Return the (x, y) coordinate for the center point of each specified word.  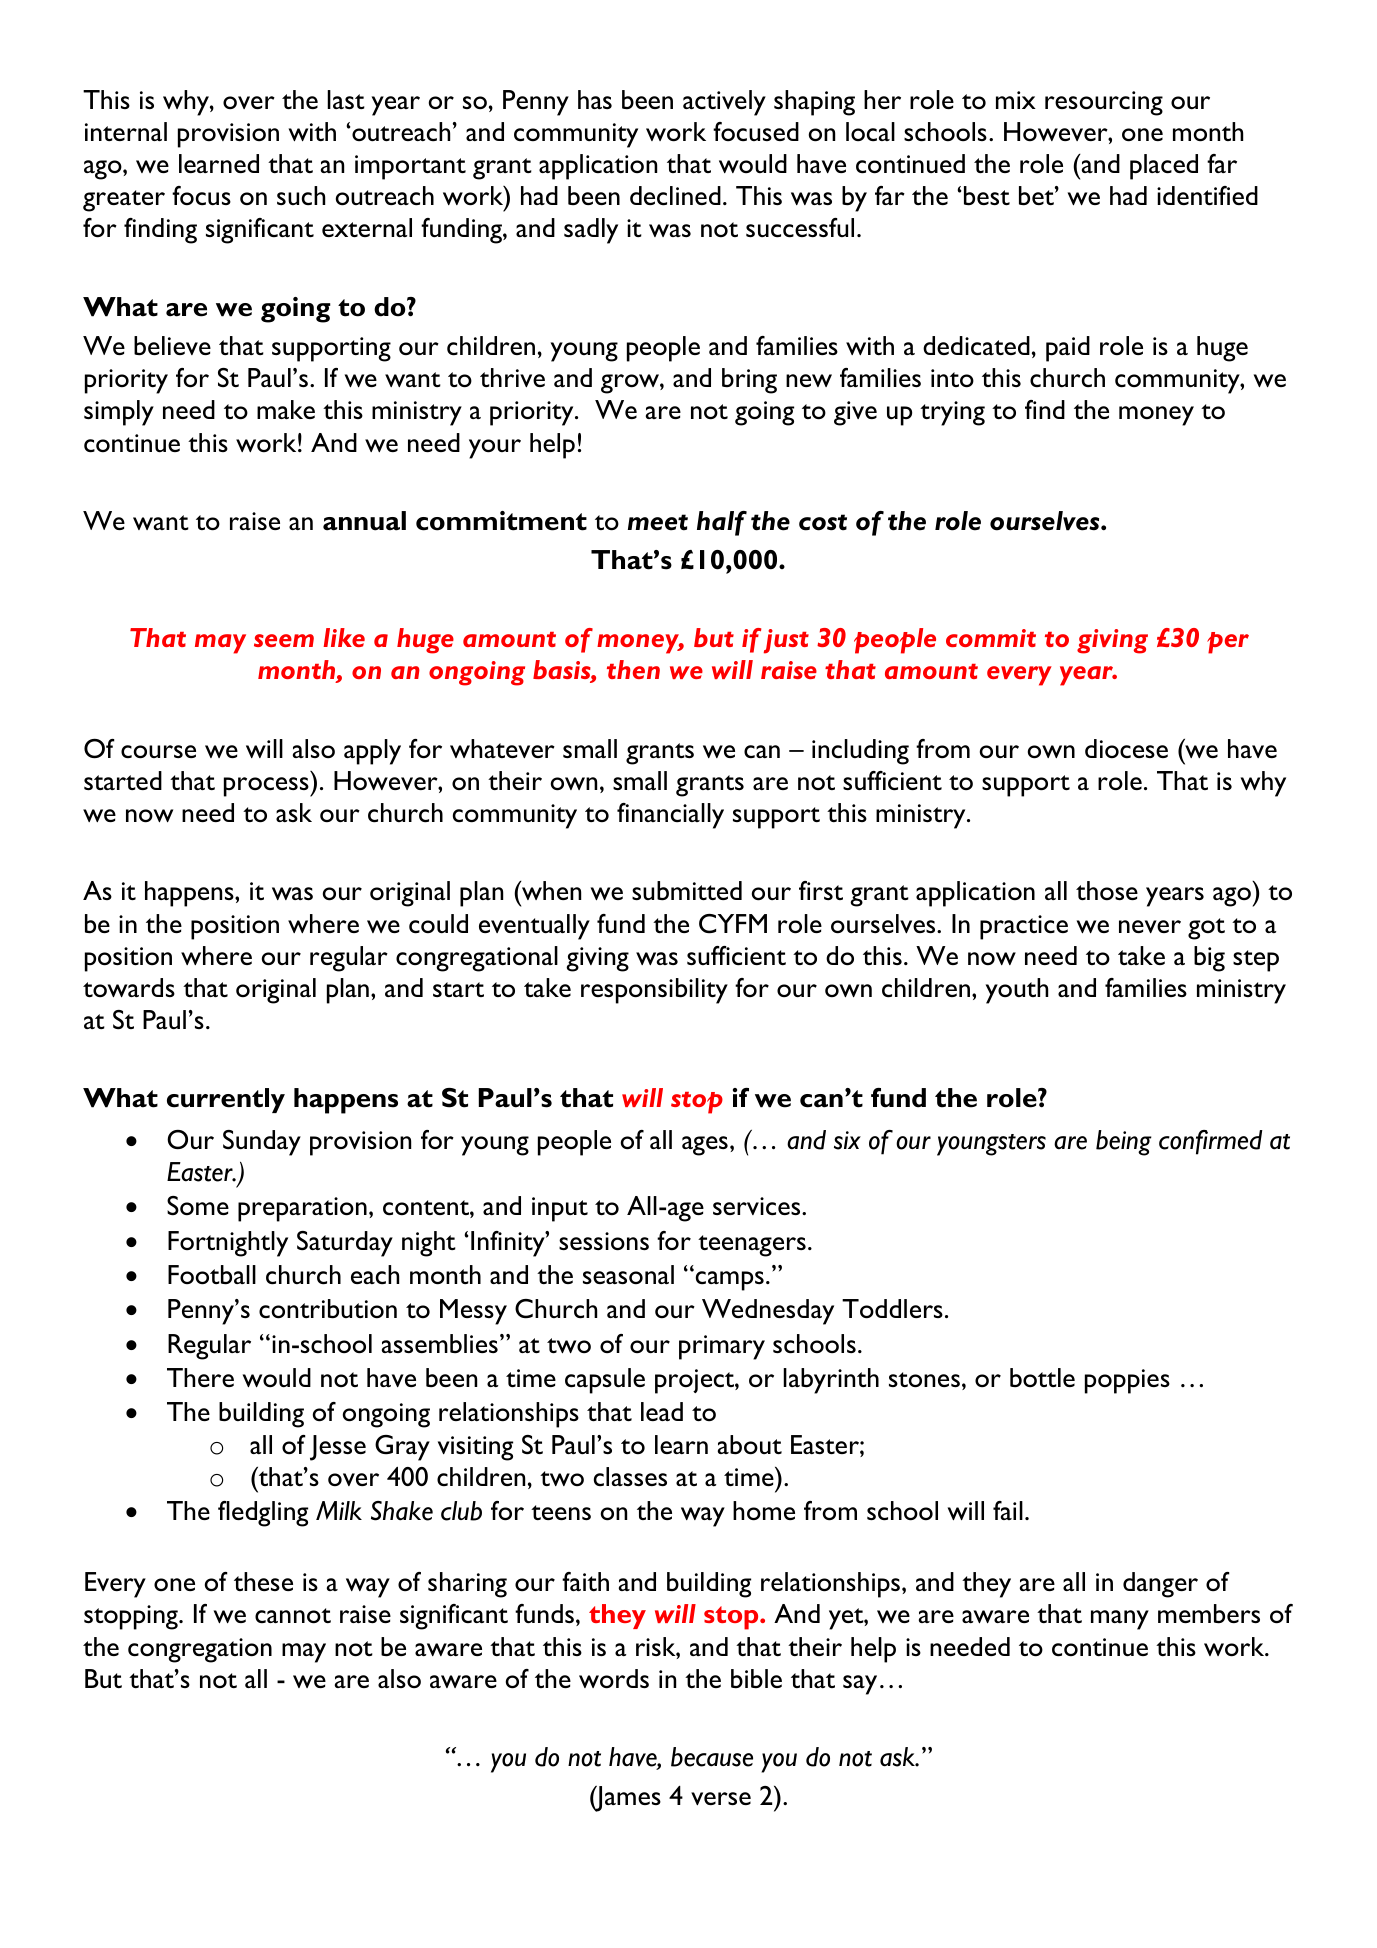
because (712, 1757)
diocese (1126, 748)
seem (284, 640)
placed (1164, 167)
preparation (302, 1209)
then (633, 669)
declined (675, 196)
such (301, 195)
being (1124, 1143)
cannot (293, 1616)
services (758, 1206)
